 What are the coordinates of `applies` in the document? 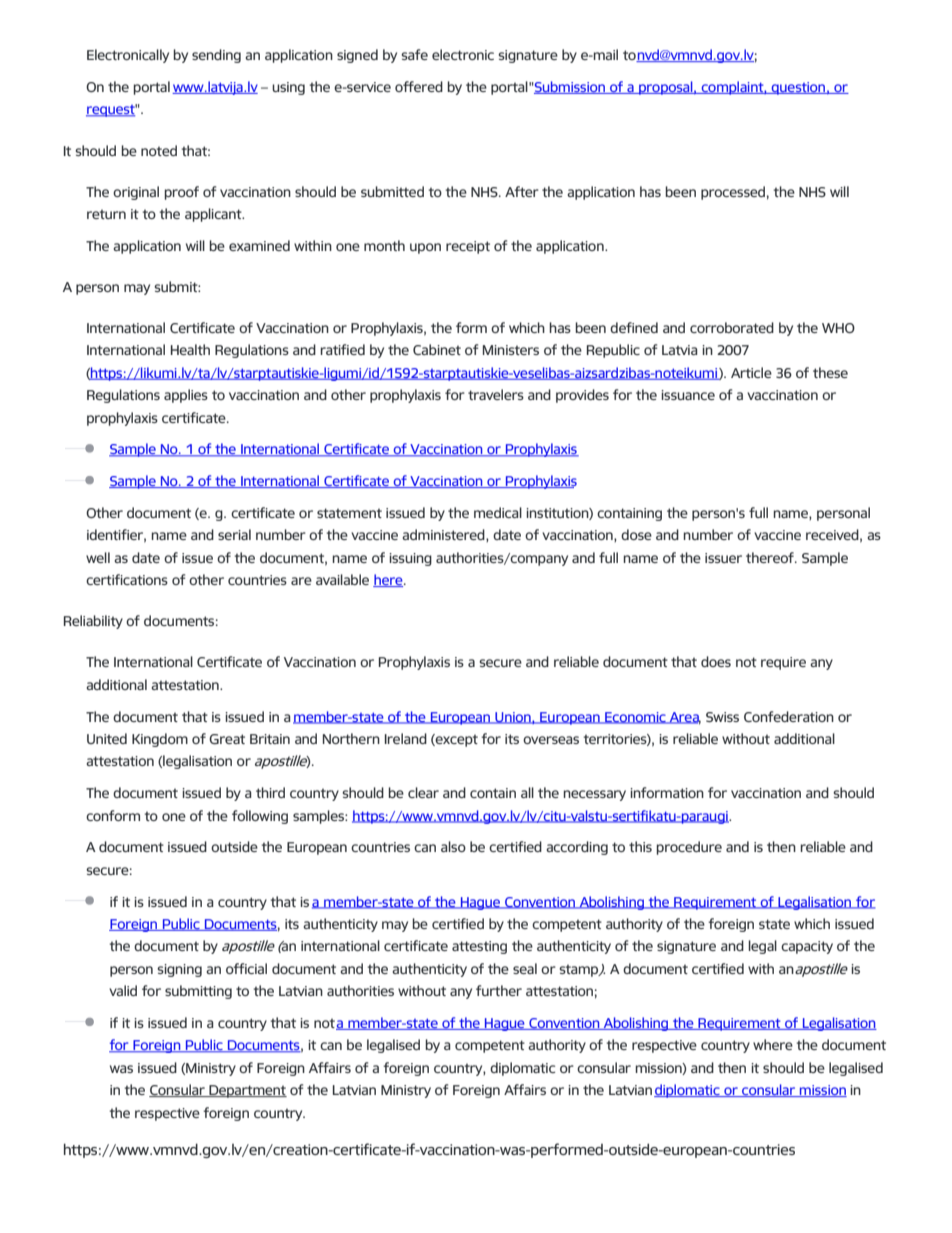 It's located at (186, 396).
